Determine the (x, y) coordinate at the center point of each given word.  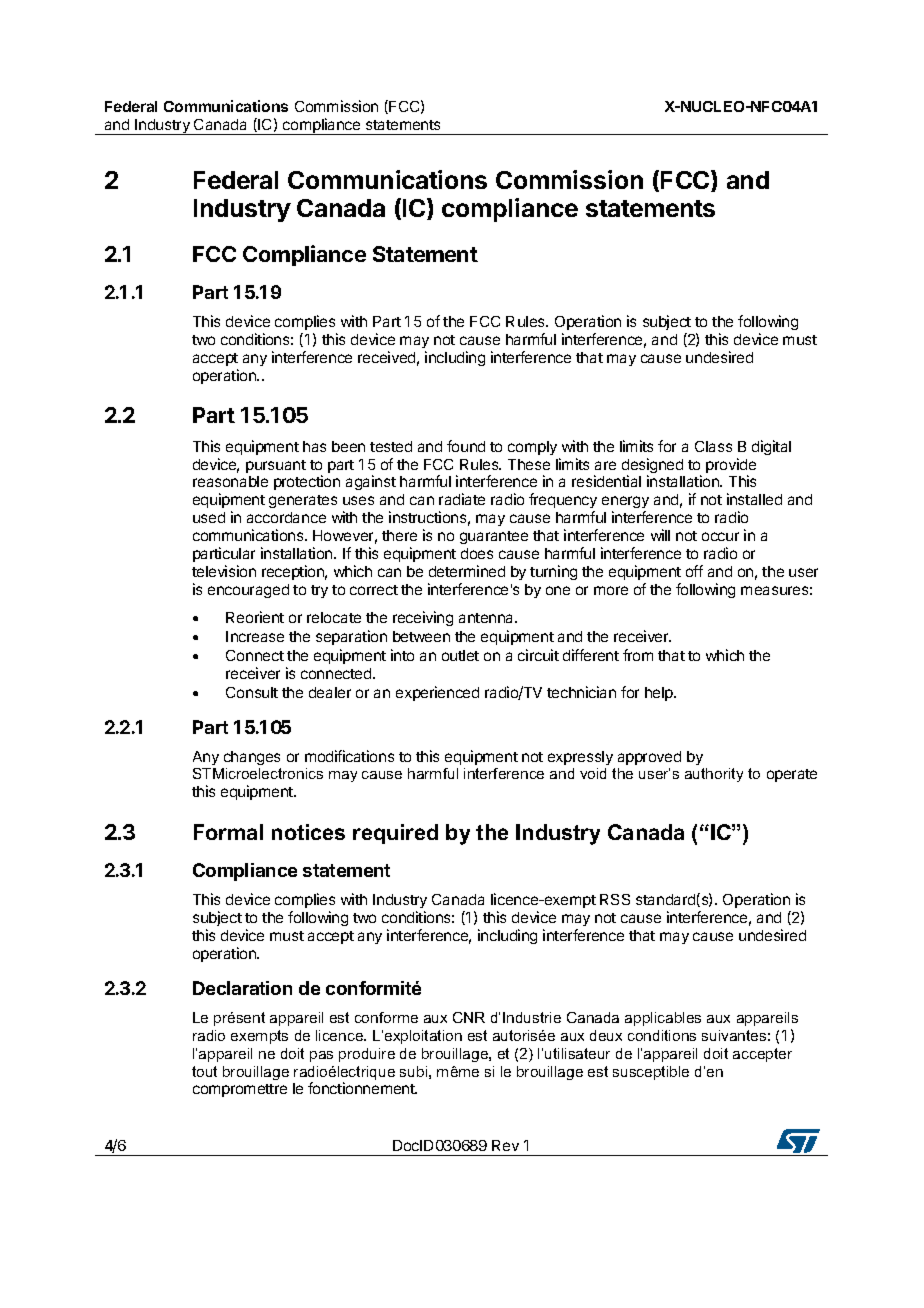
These (529, 464)
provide (731, 467)
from (638, 655)
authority (714, 775)
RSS (615, 899)
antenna (488, 618)
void (593, 773)
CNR (469, 1017)
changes (252, 758)
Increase (255, 636)
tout (204, 1071)
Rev (505, 1145)
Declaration (242, 988)
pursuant (276, 466)
